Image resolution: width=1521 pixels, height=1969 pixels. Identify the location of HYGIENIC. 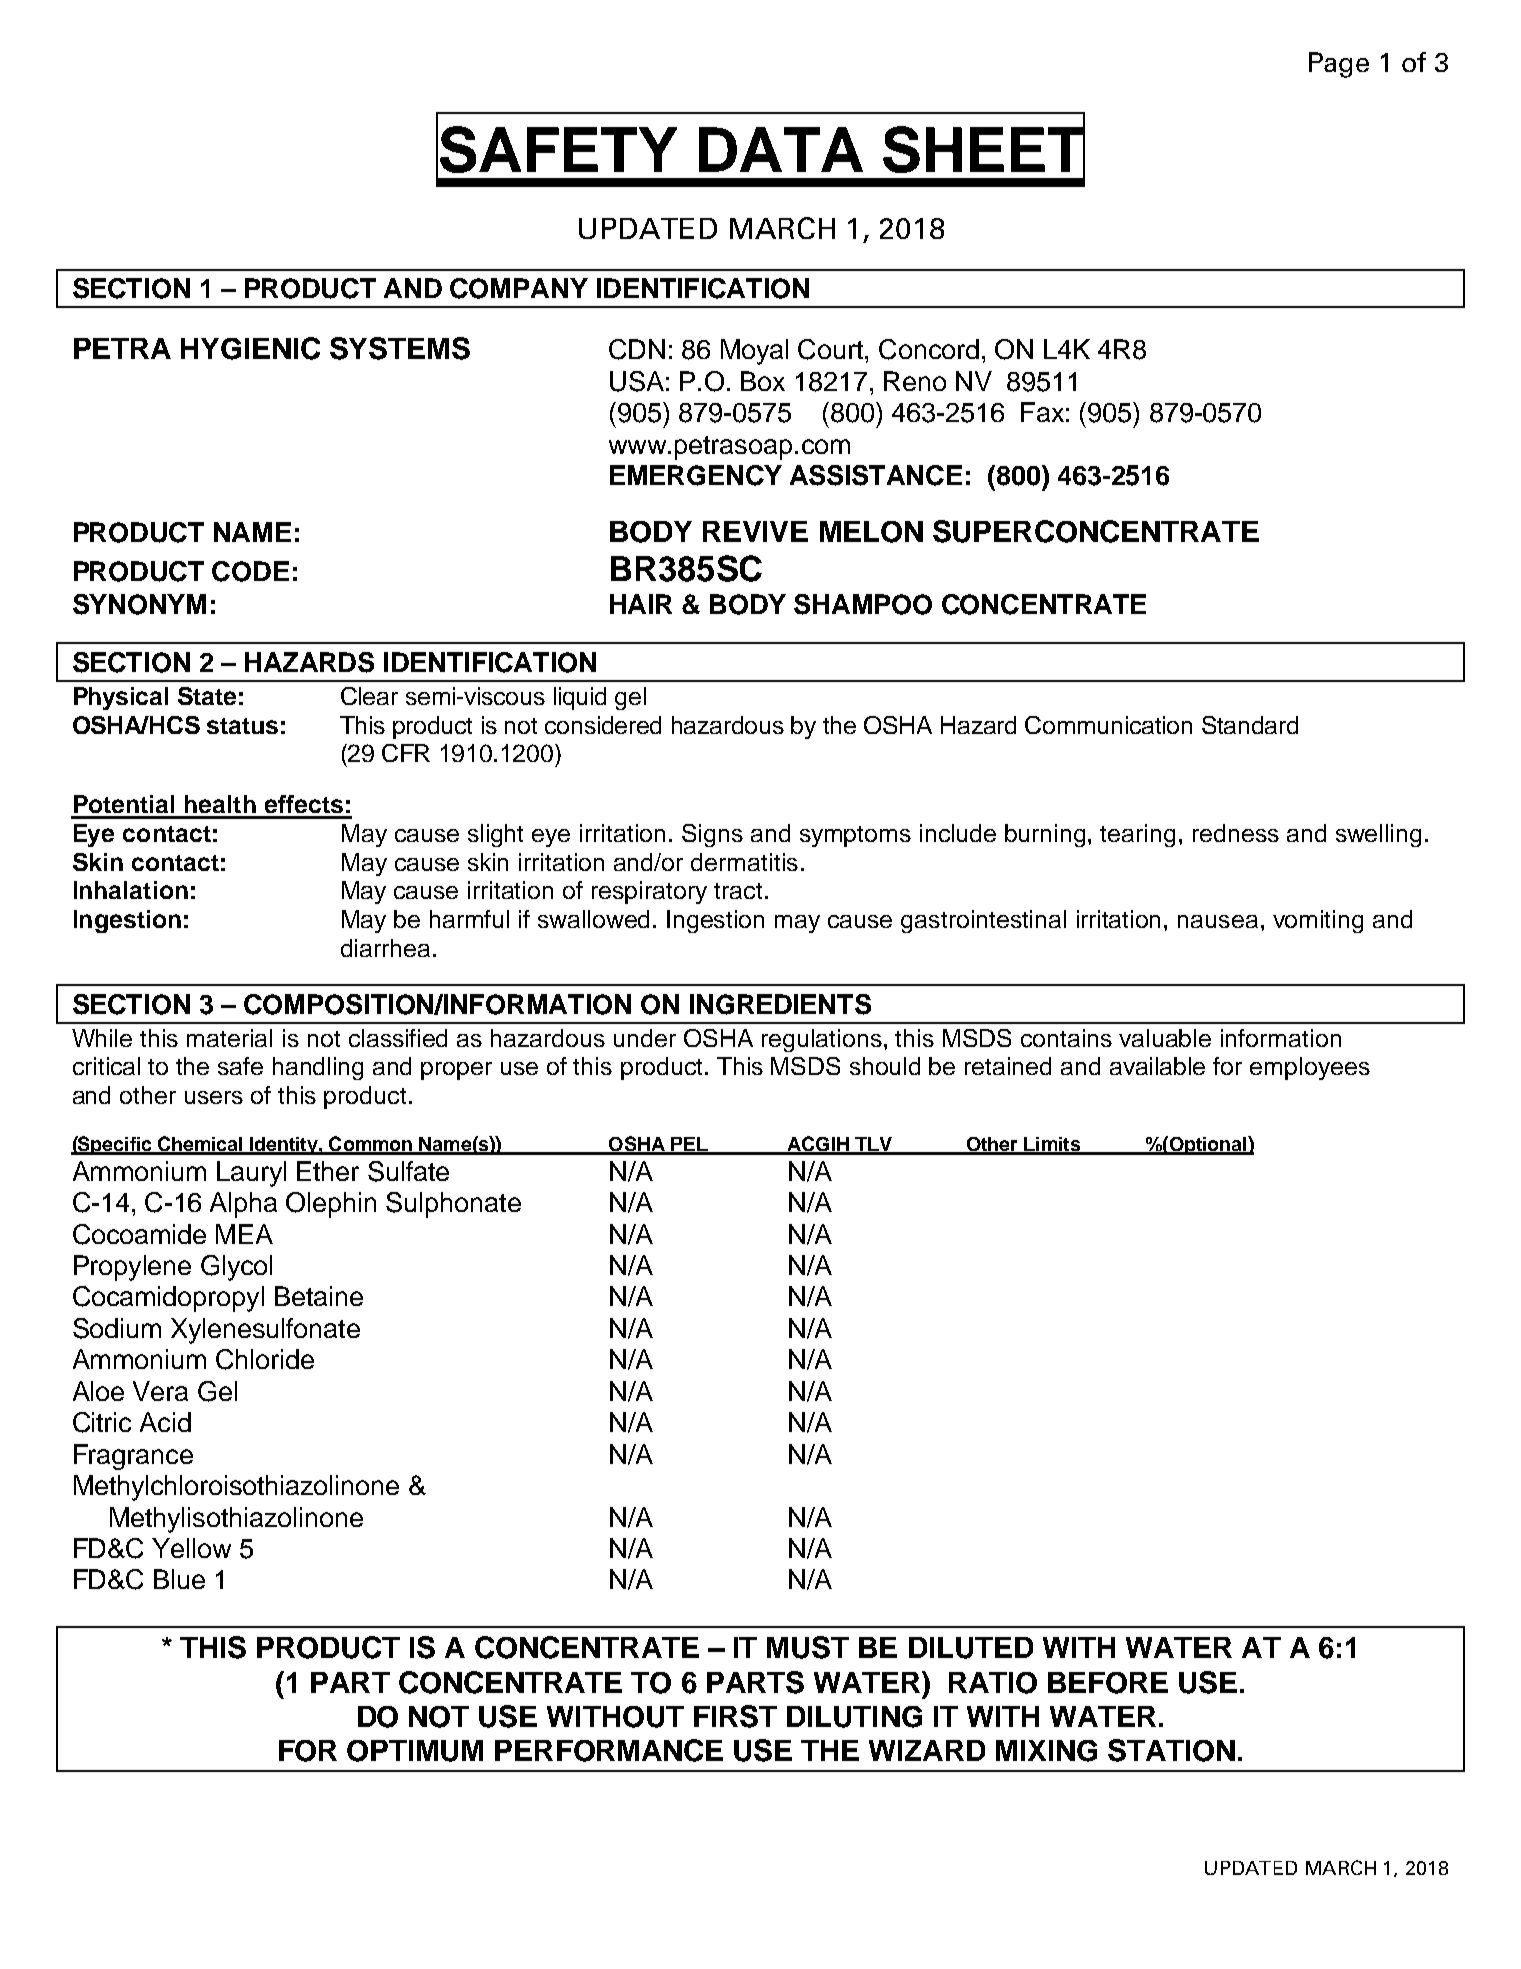
(250, 348).
